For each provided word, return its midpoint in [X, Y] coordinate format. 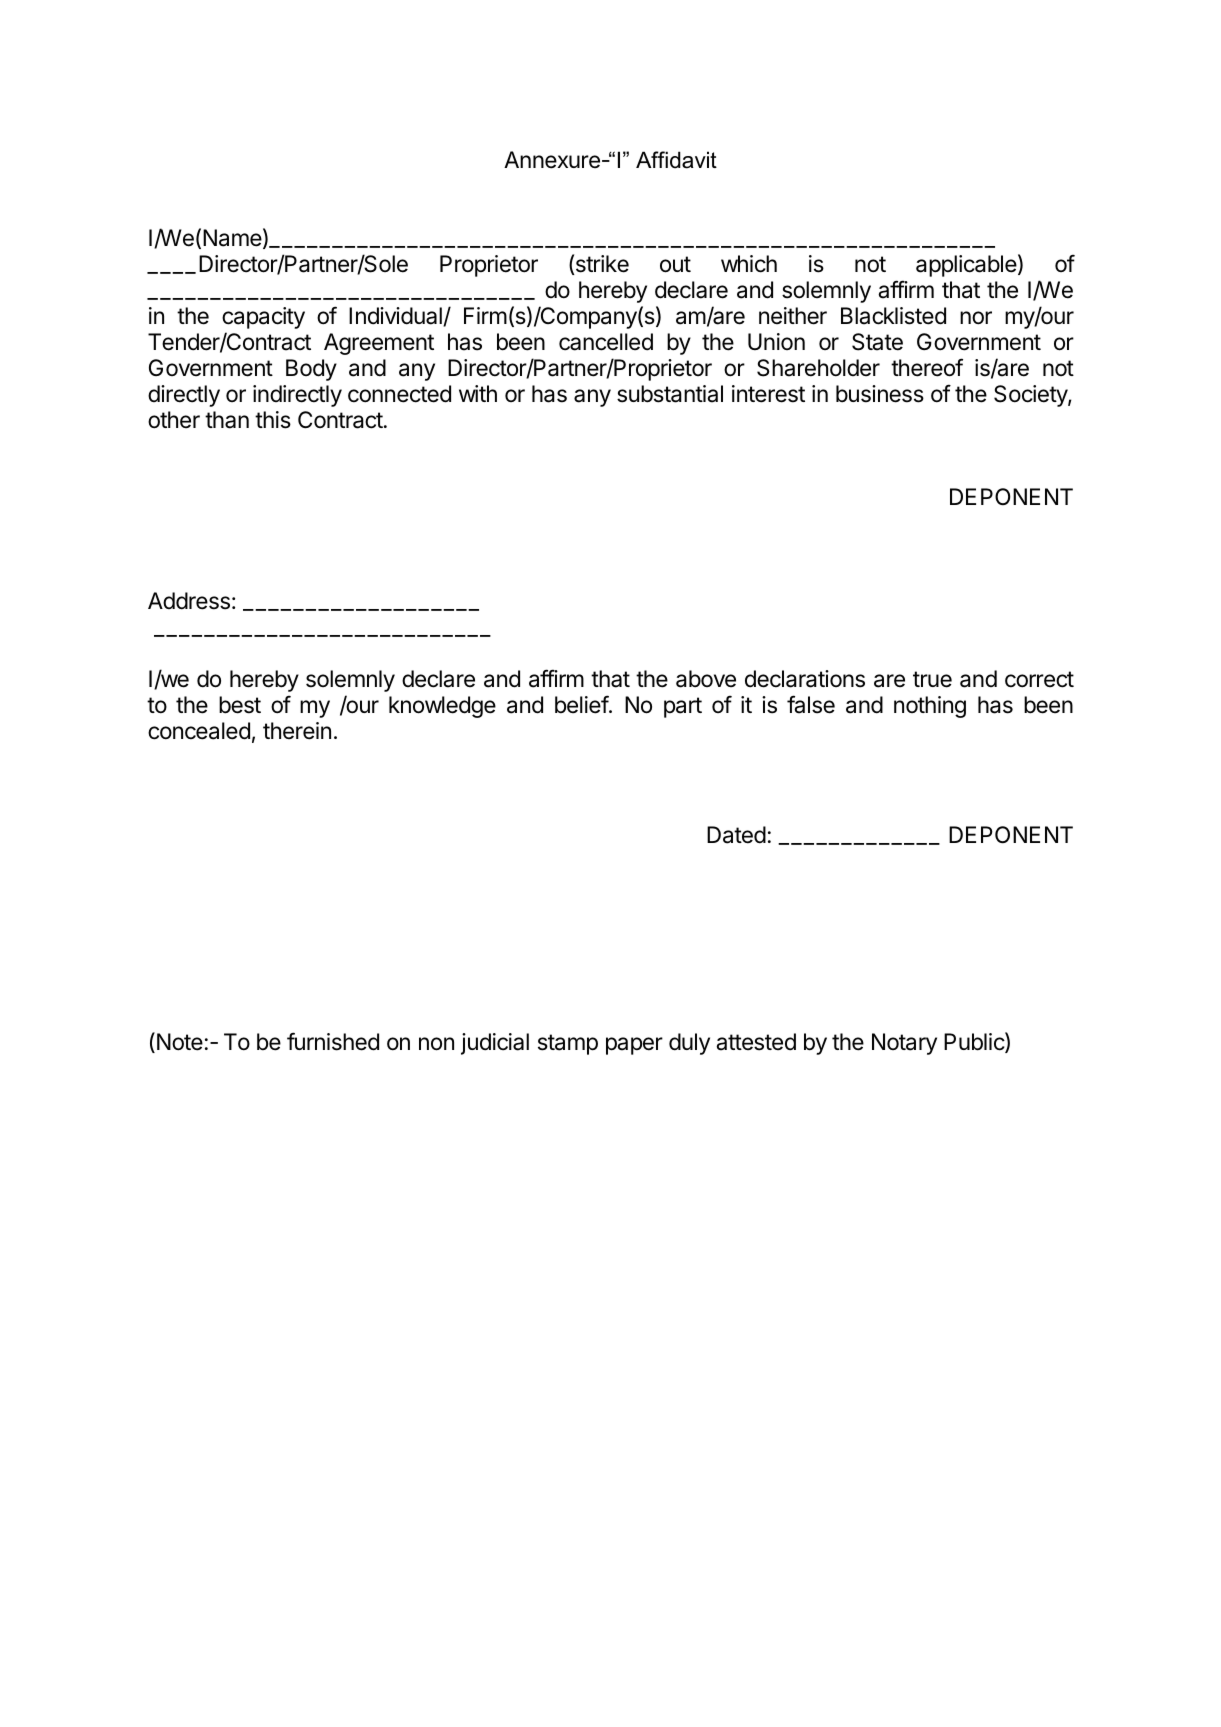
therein [297, 731]
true [932, 679]
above [706, 679]
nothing [930, 707]
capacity [263, 318]
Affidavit [676, 160]
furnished [333, 1041]
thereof [927, 367]
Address [189, 601]
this [273, 420]
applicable [966, 266]
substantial [670, 394]
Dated [736, 835]
